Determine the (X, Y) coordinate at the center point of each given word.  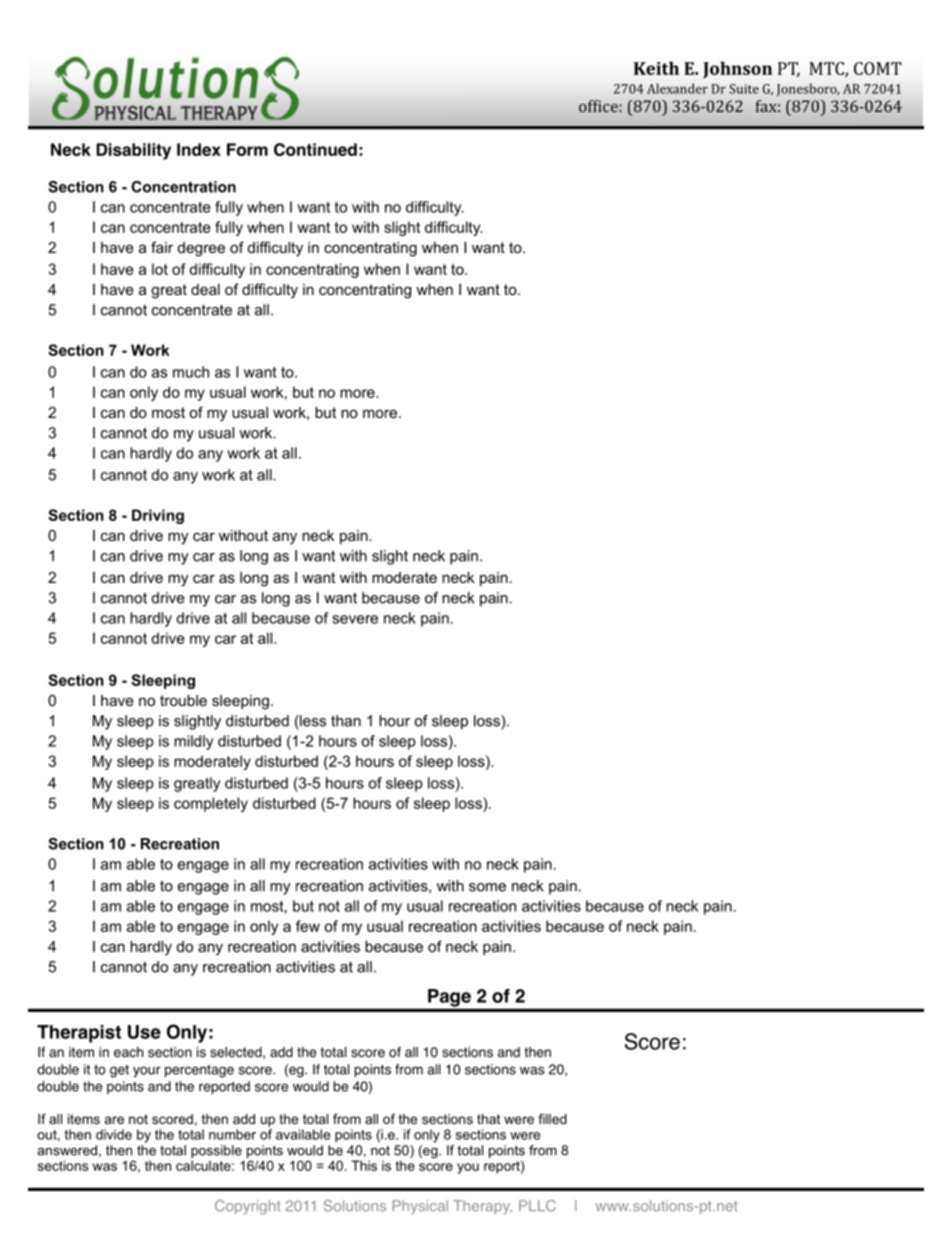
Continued (315, 149)
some (487, 887)
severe (355, 619)
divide (114, 1134)
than (346, 721)
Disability (133, 151)
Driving (158, 516)
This (364, 1165)
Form (247, 149)
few (308, 926)
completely (211, 804)
